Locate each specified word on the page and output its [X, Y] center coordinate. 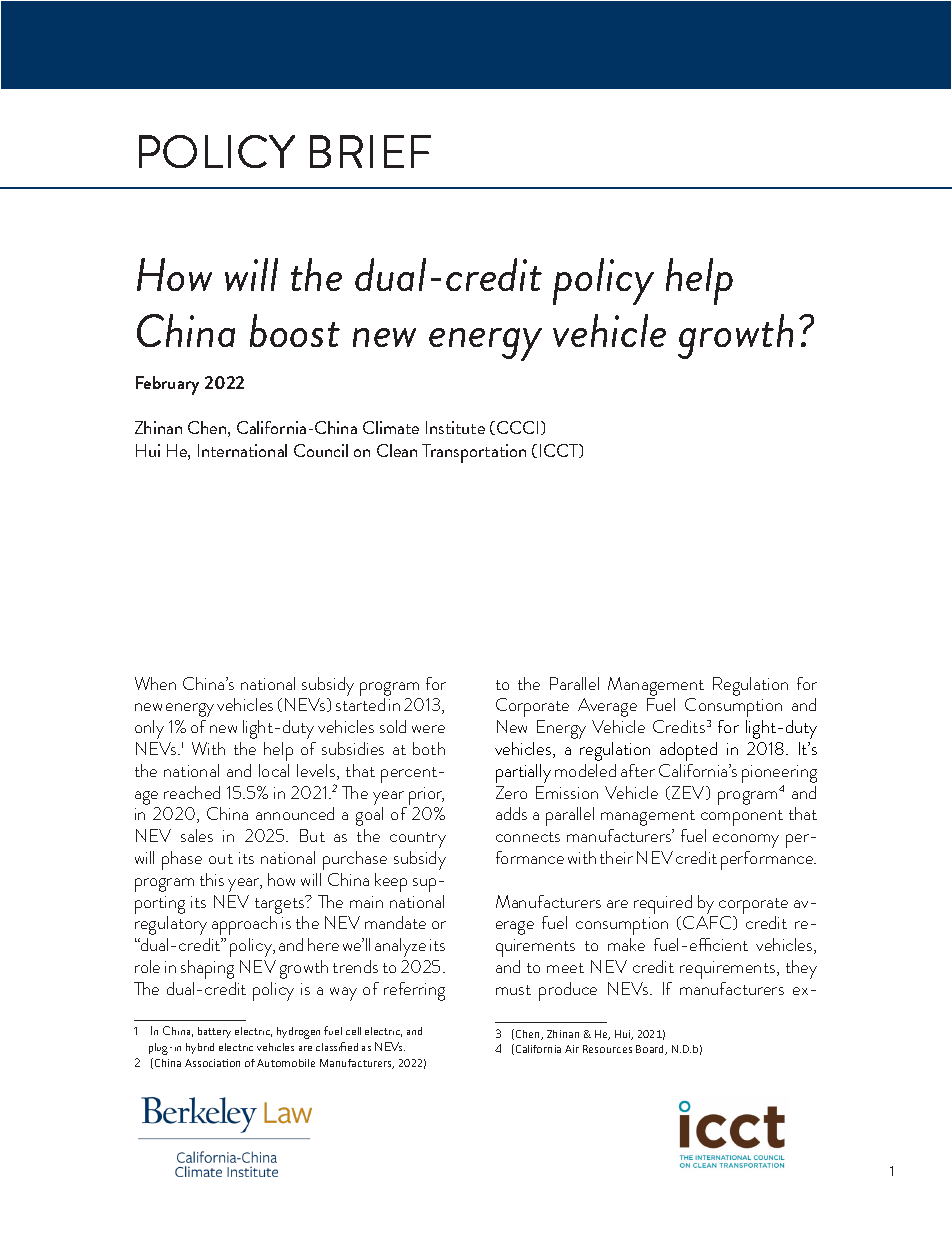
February [167, 385]
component [742, 818]
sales [197, 835]
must [513, 990]
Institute [455, 427]
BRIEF [370, 151]
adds [511, 813]
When [155, 683]
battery [214, 1032]
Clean [397, 450]
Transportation [474, 453]
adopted [688, 751]
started [360, 704]
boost [295, 330]
